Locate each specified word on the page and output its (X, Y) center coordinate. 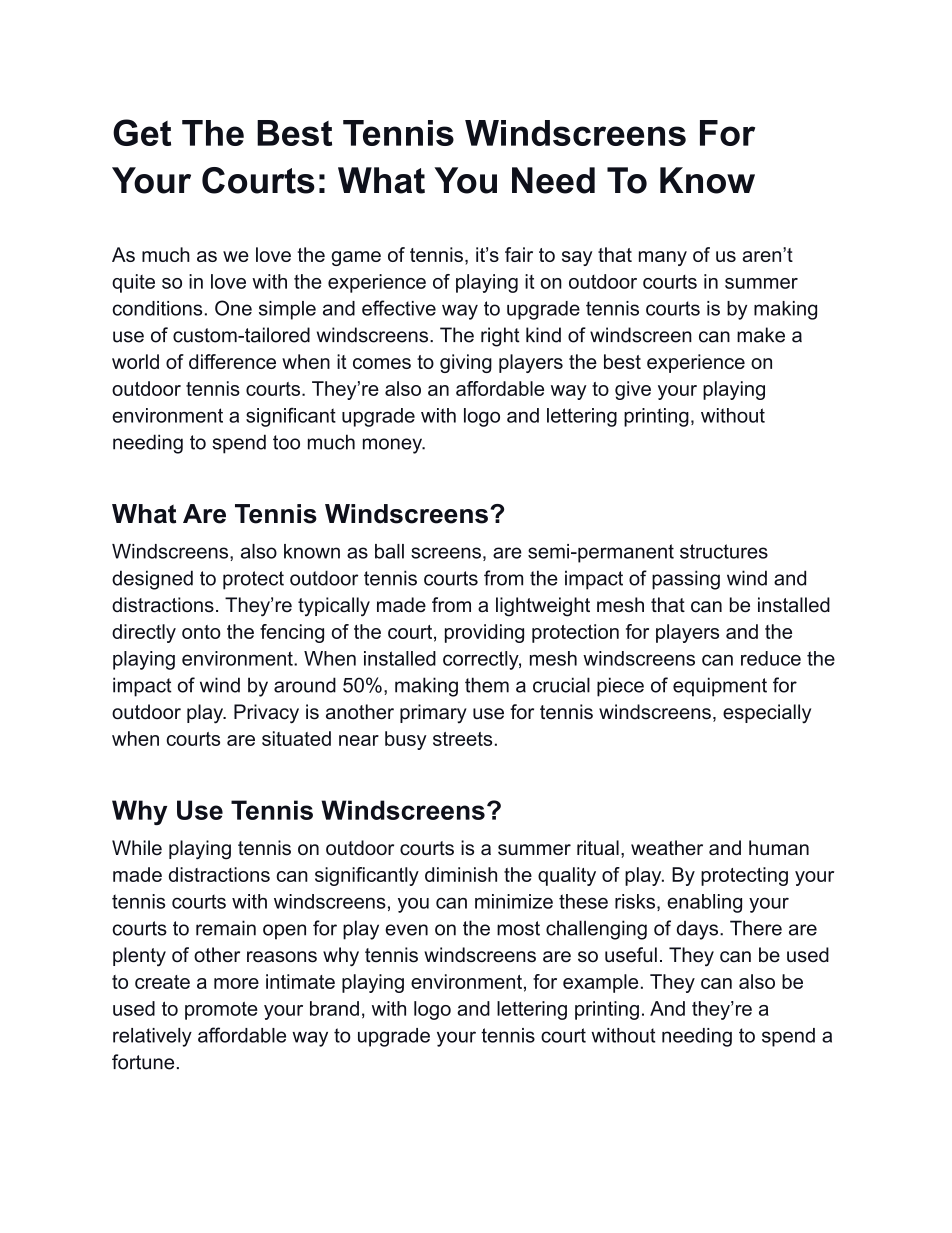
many (663, 258)
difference (232, 361)
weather (667, 848)
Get (142, 132)
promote (221, 1010)
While (137, 847)
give (633, 390)
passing (686, 580)
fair (519, 254)
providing (484, 633)
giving (466, 363)
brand (334, 1008)
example (600, 983)
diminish (461, 874)
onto (201, 632)
